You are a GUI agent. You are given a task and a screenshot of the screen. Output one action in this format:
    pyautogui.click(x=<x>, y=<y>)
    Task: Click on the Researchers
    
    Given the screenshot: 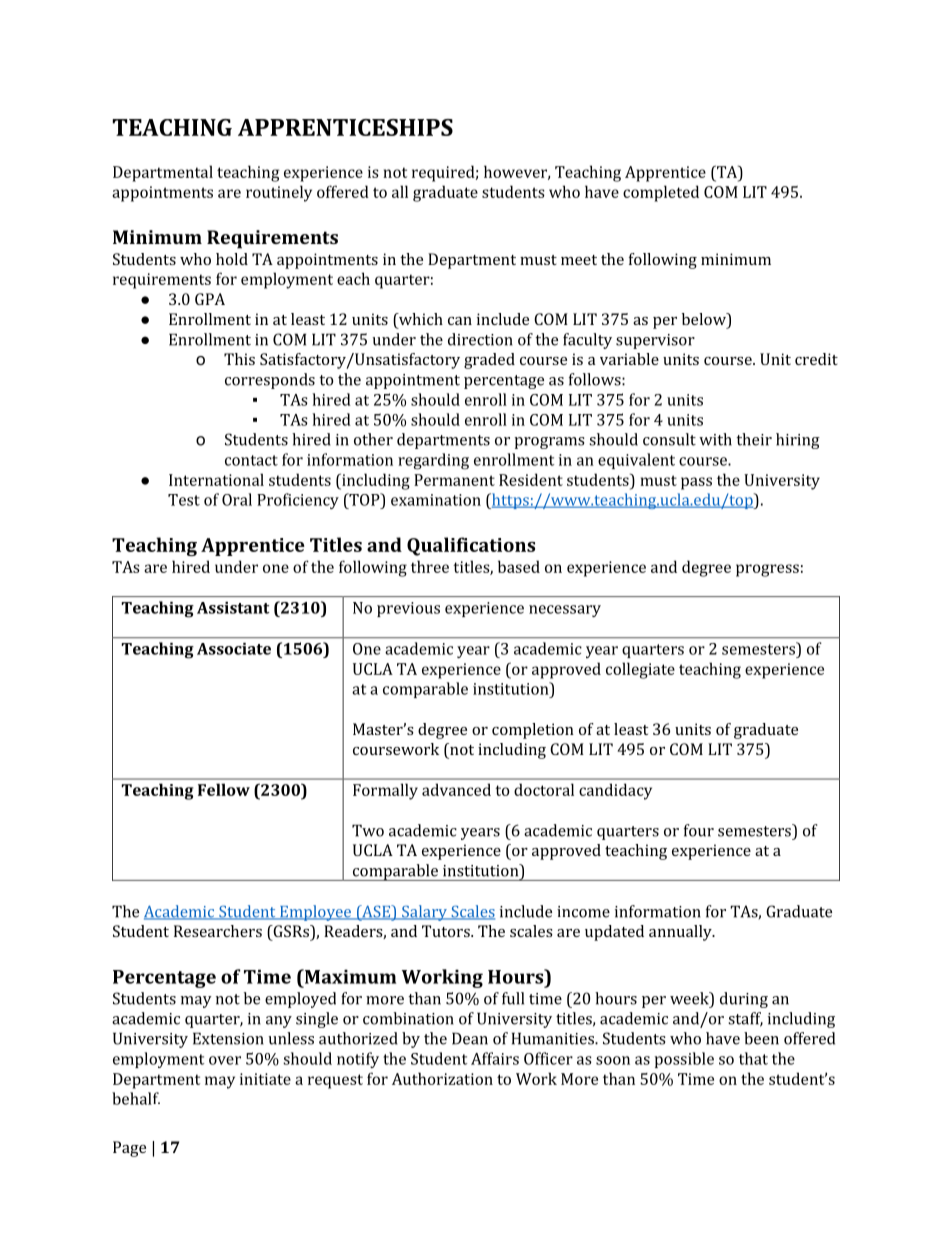 What is the action you would take?
    pyautogui.click(x=218, y=931)
